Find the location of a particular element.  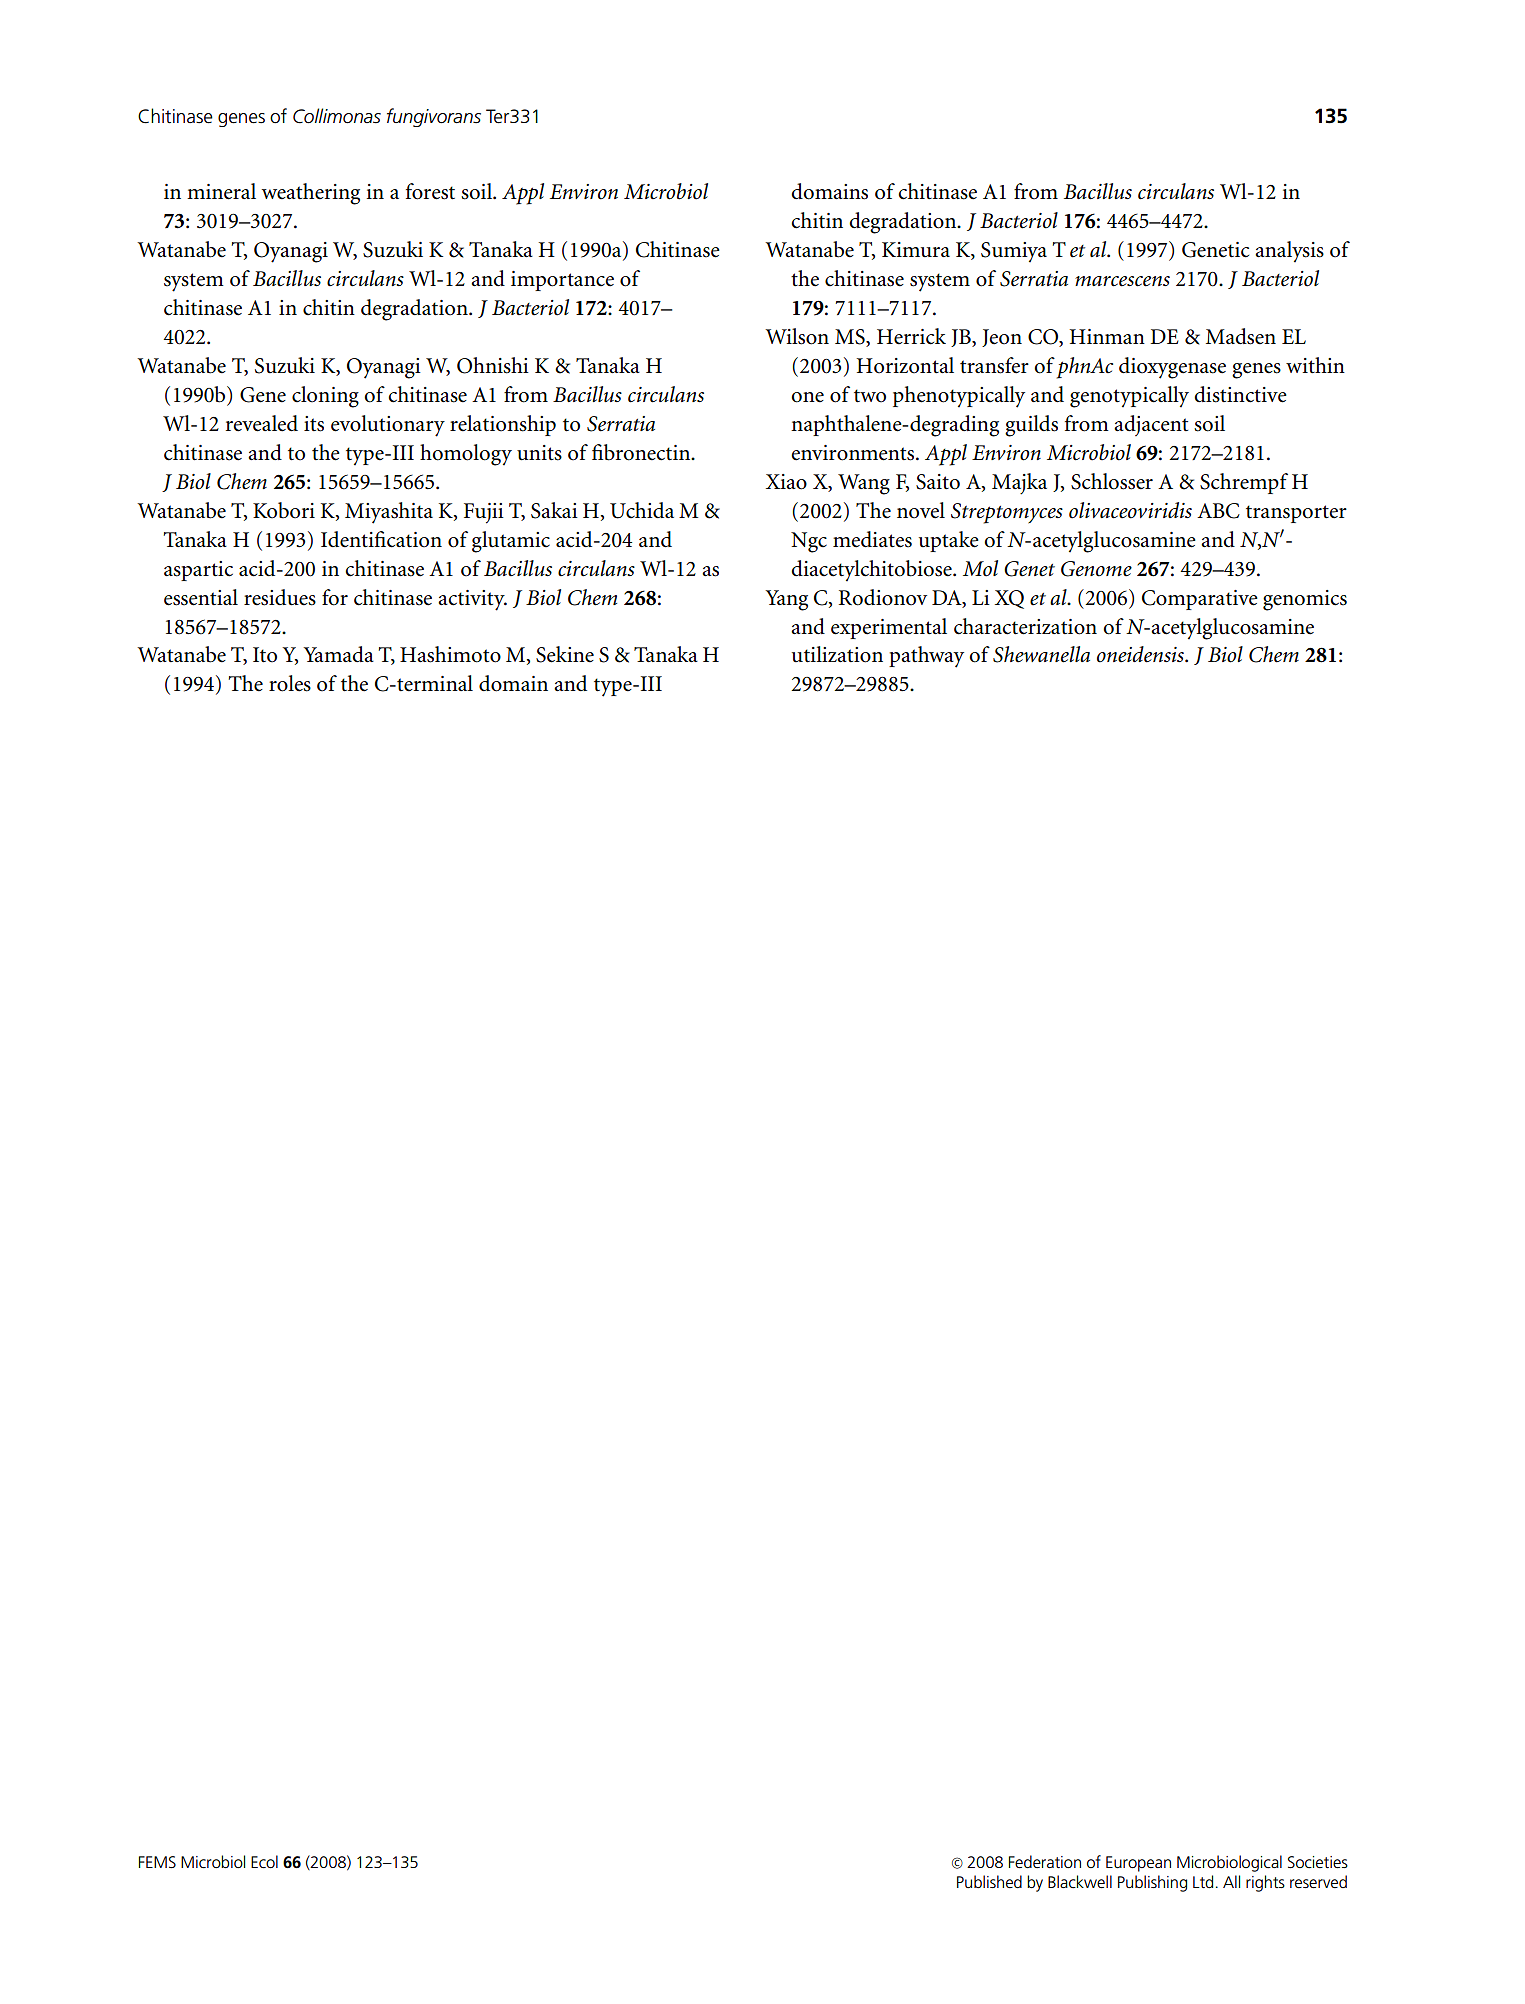

European is located at coordinates (1138, 1864).
